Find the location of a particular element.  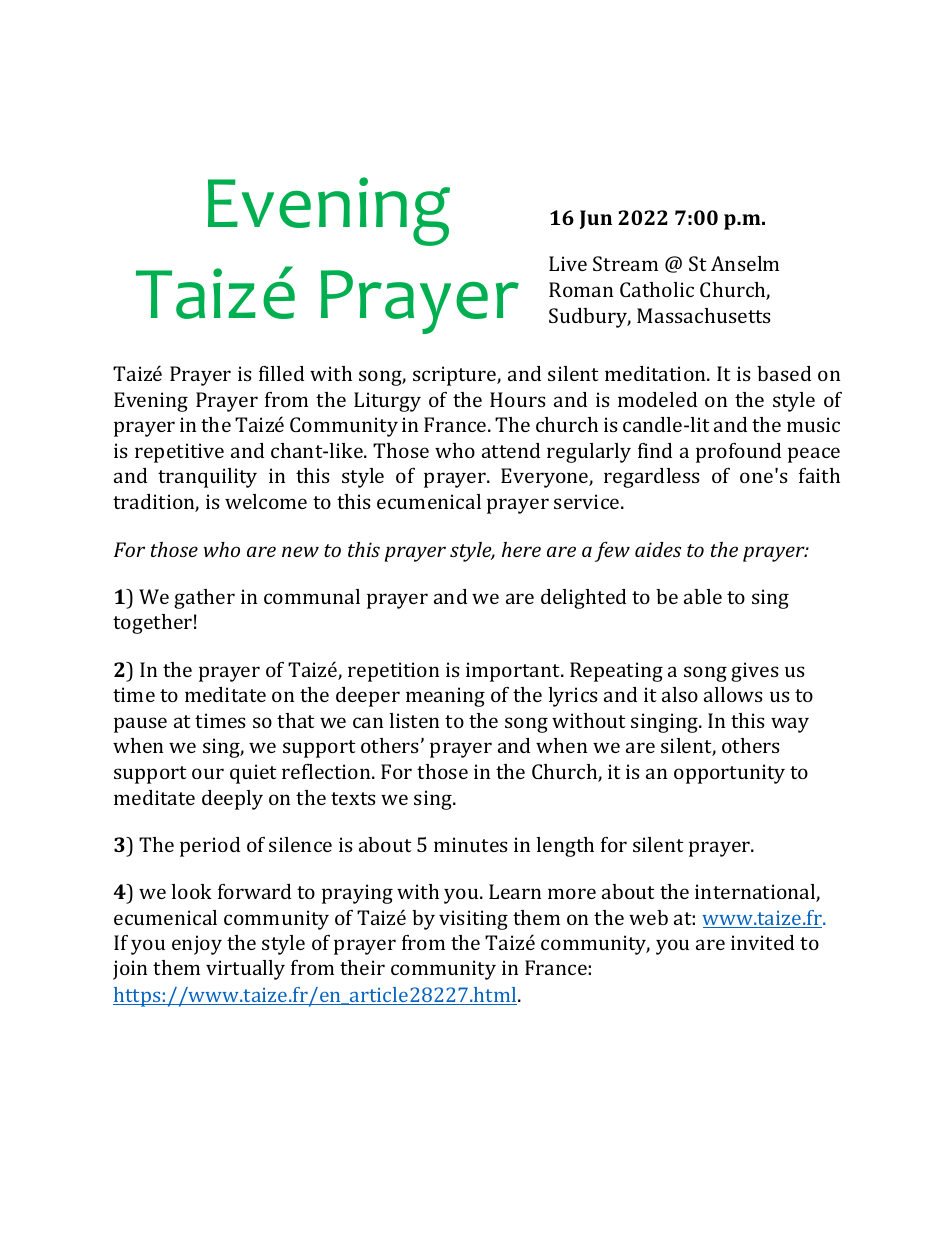

enjoy is located at coordinates (197, 945).
